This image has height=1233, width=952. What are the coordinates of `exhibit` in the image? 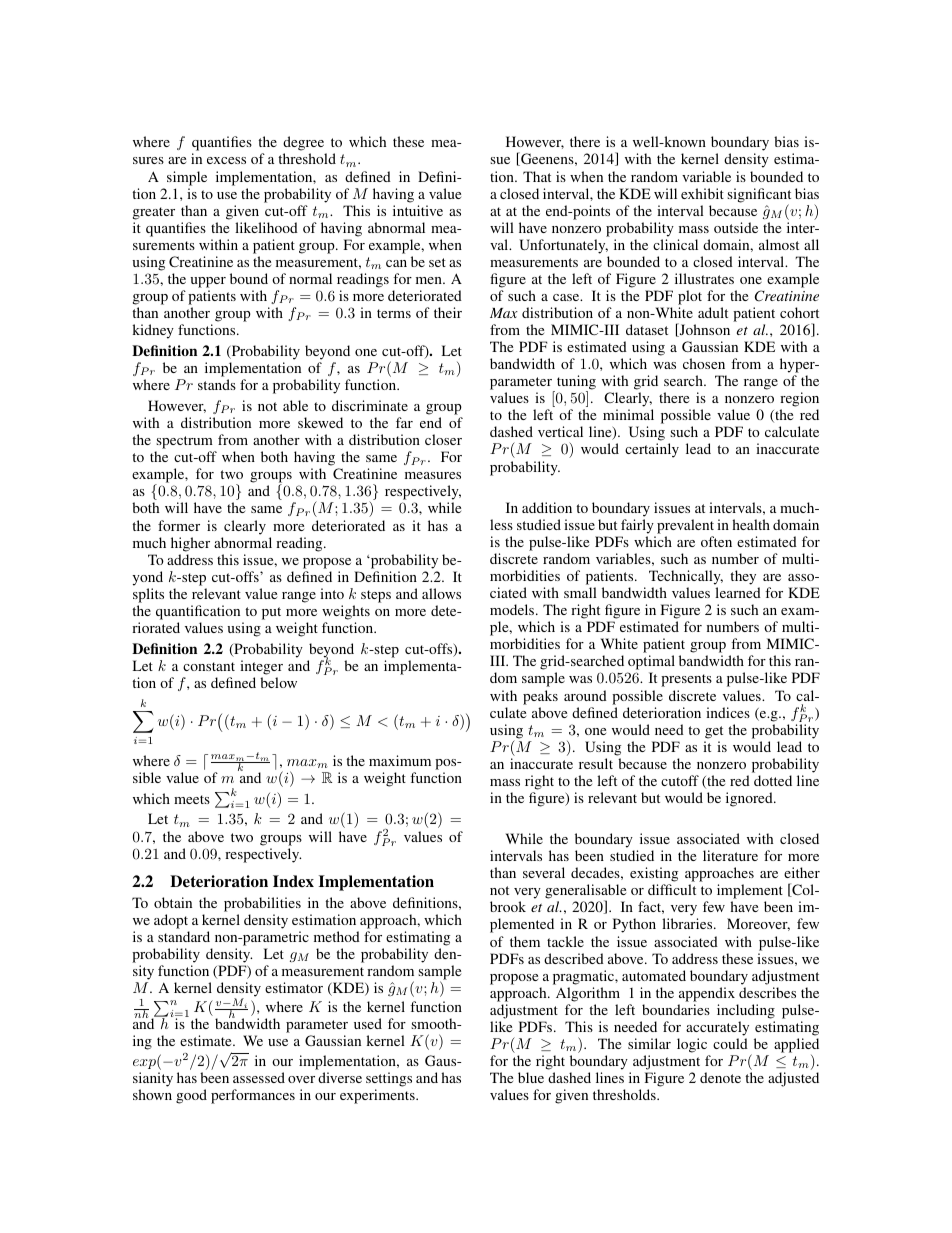 It's located at (702, 193).
